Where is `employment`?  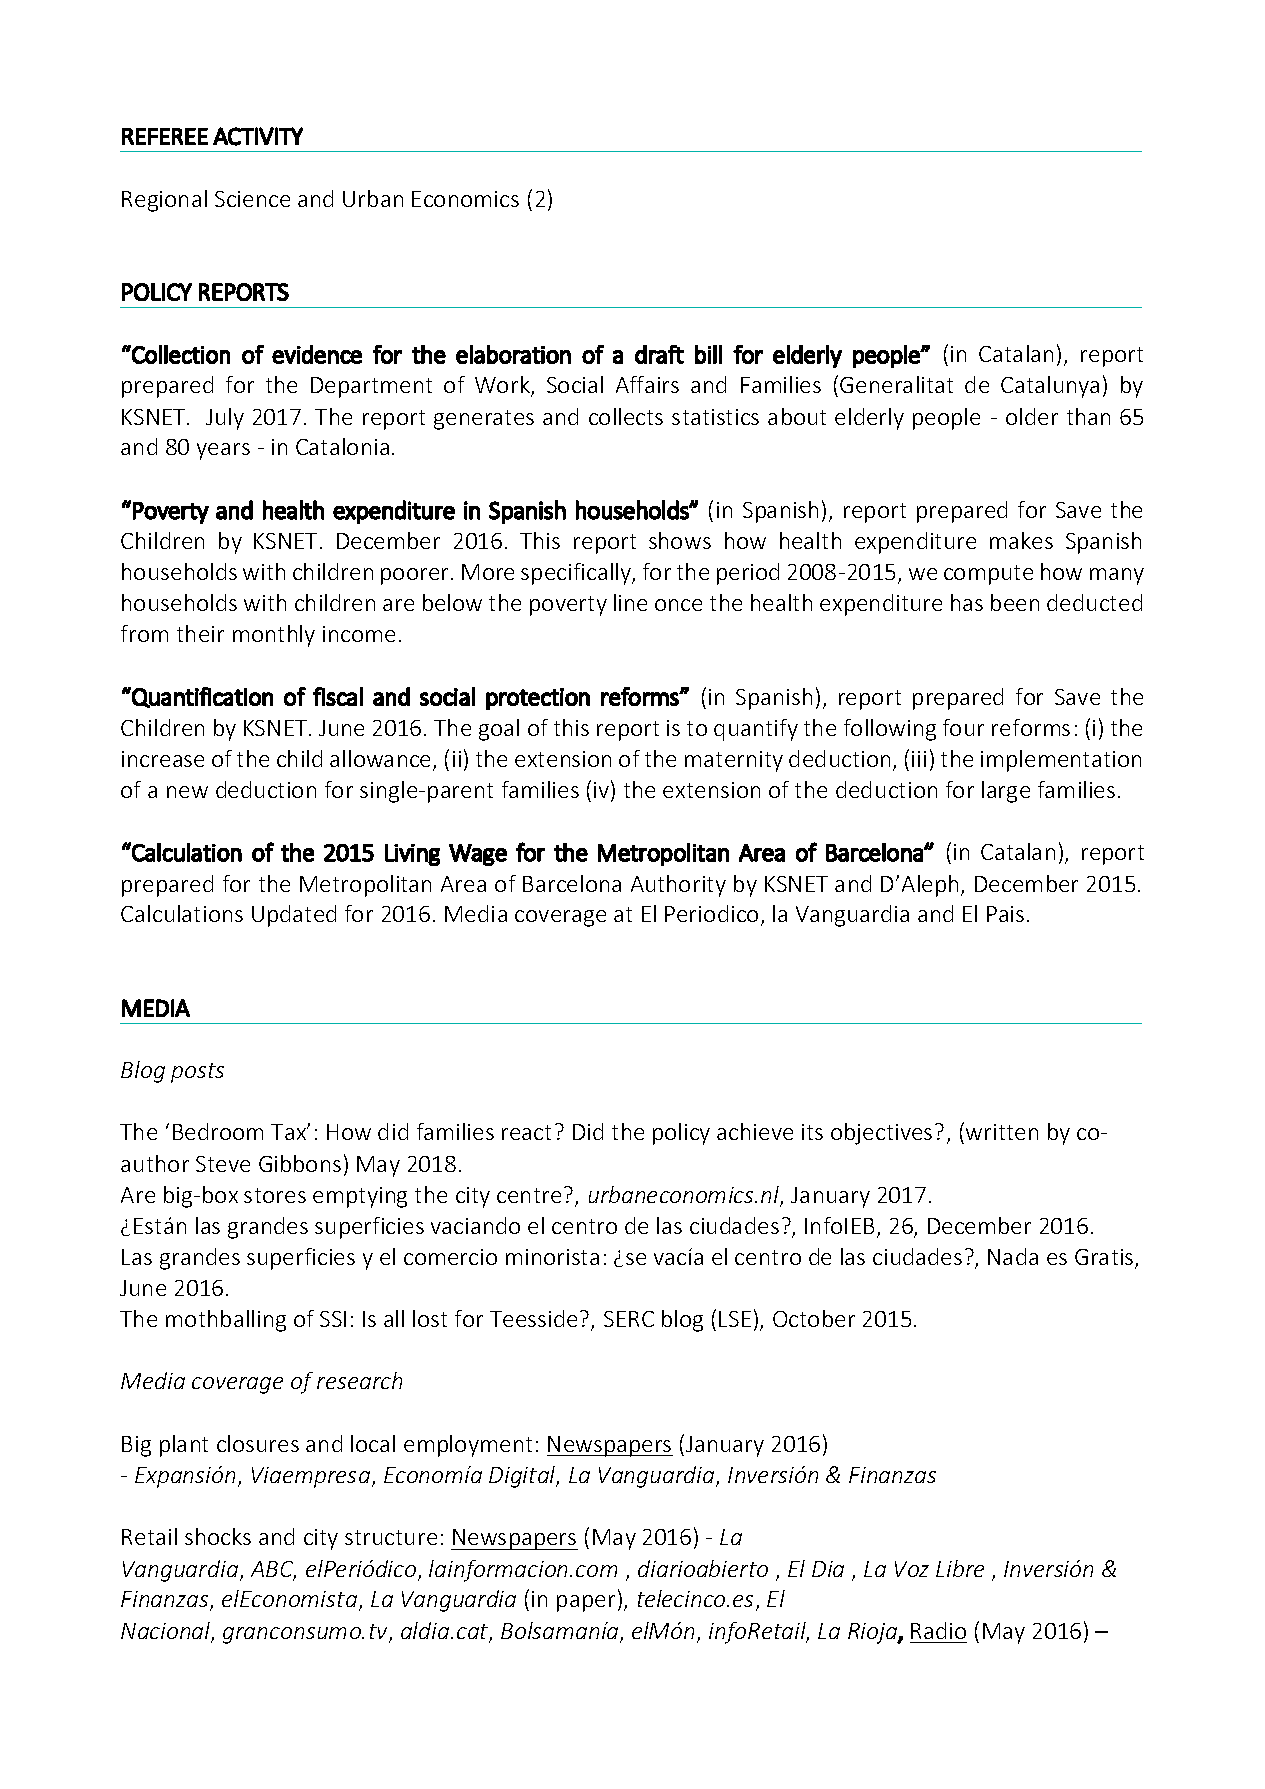 employment is located at coordinates (468, 1446).
